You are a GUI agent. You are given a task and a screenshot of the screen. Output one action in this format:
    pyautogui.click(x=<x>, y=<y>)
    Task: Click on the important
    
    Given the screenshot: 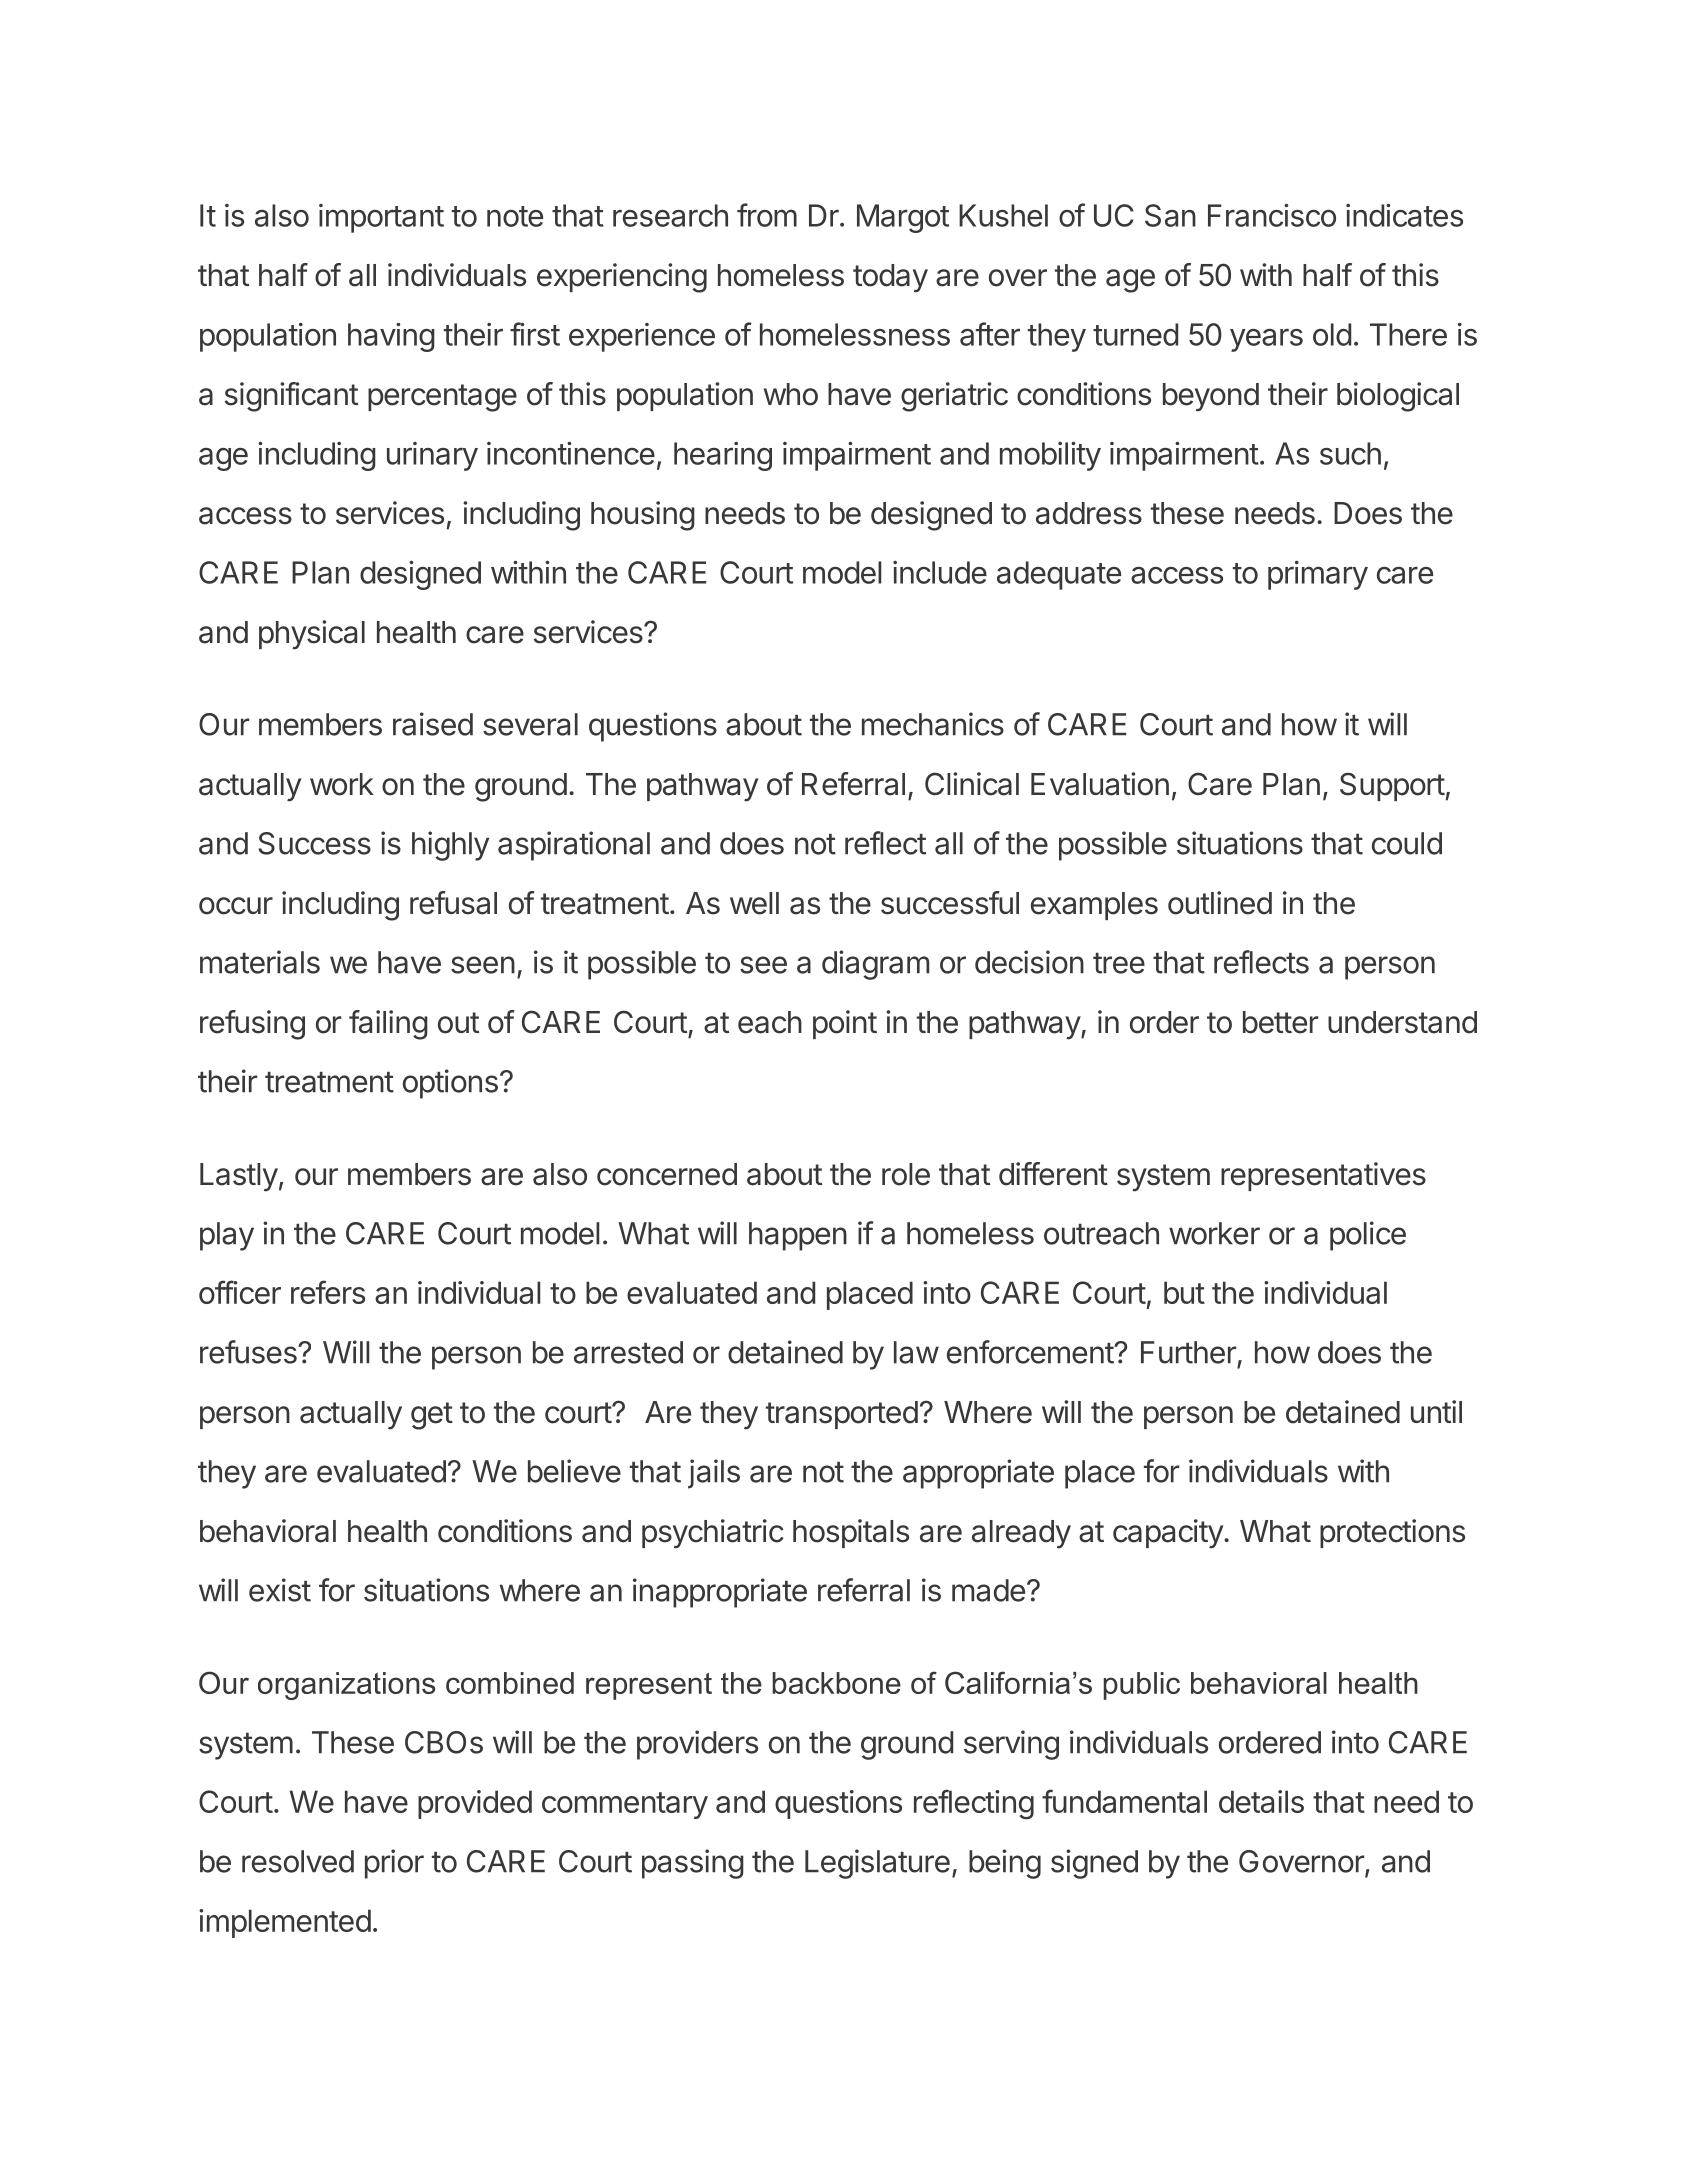 What is the action you would take?
    pyautogui.click(x=381, y=218)
